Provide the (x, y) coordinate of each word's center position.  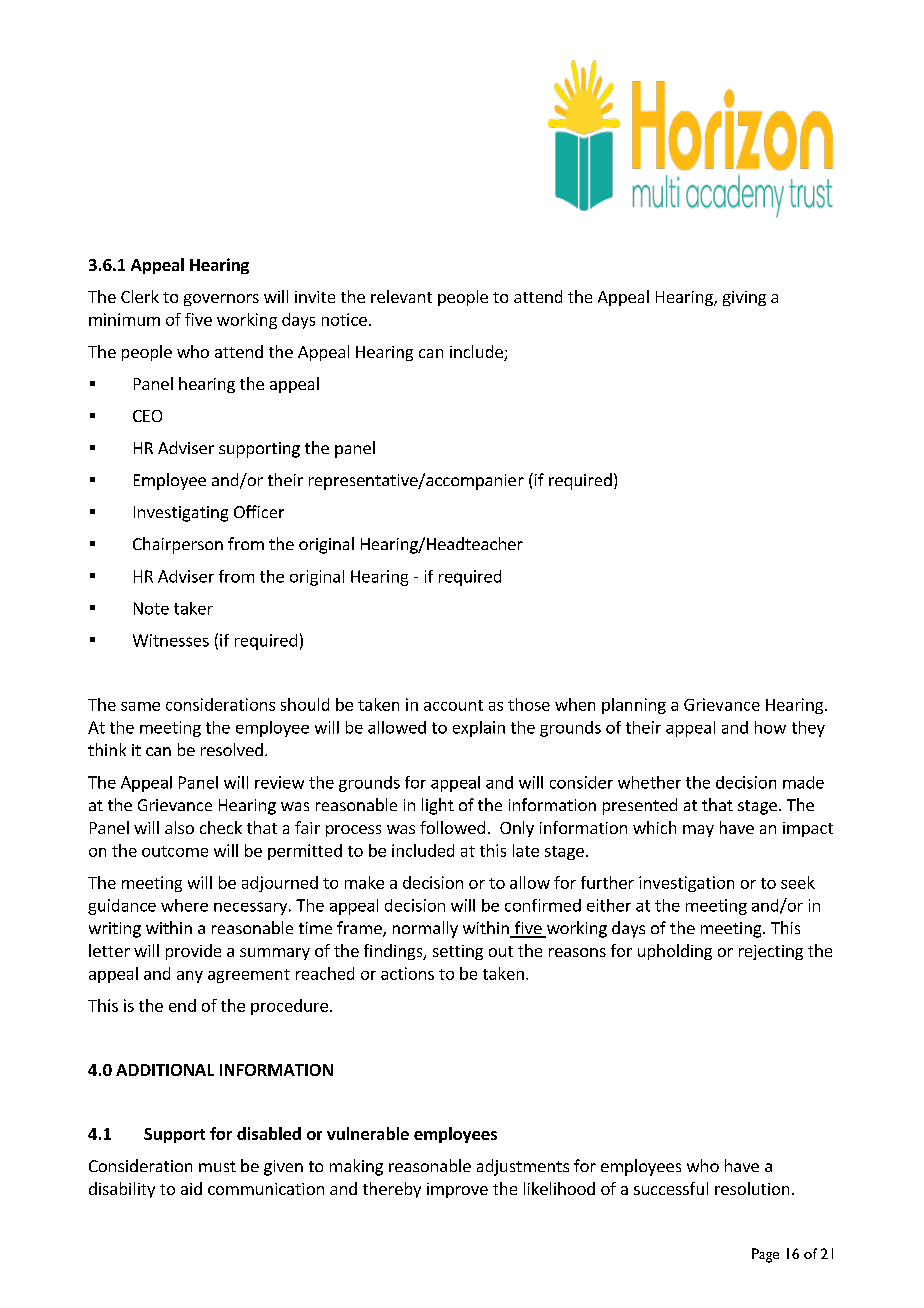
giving (744, 298)
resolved (232, 749)
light (438, 806)
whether (649, 782)
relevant (401, 296)
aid (191, 1188)
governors (221, 300)
